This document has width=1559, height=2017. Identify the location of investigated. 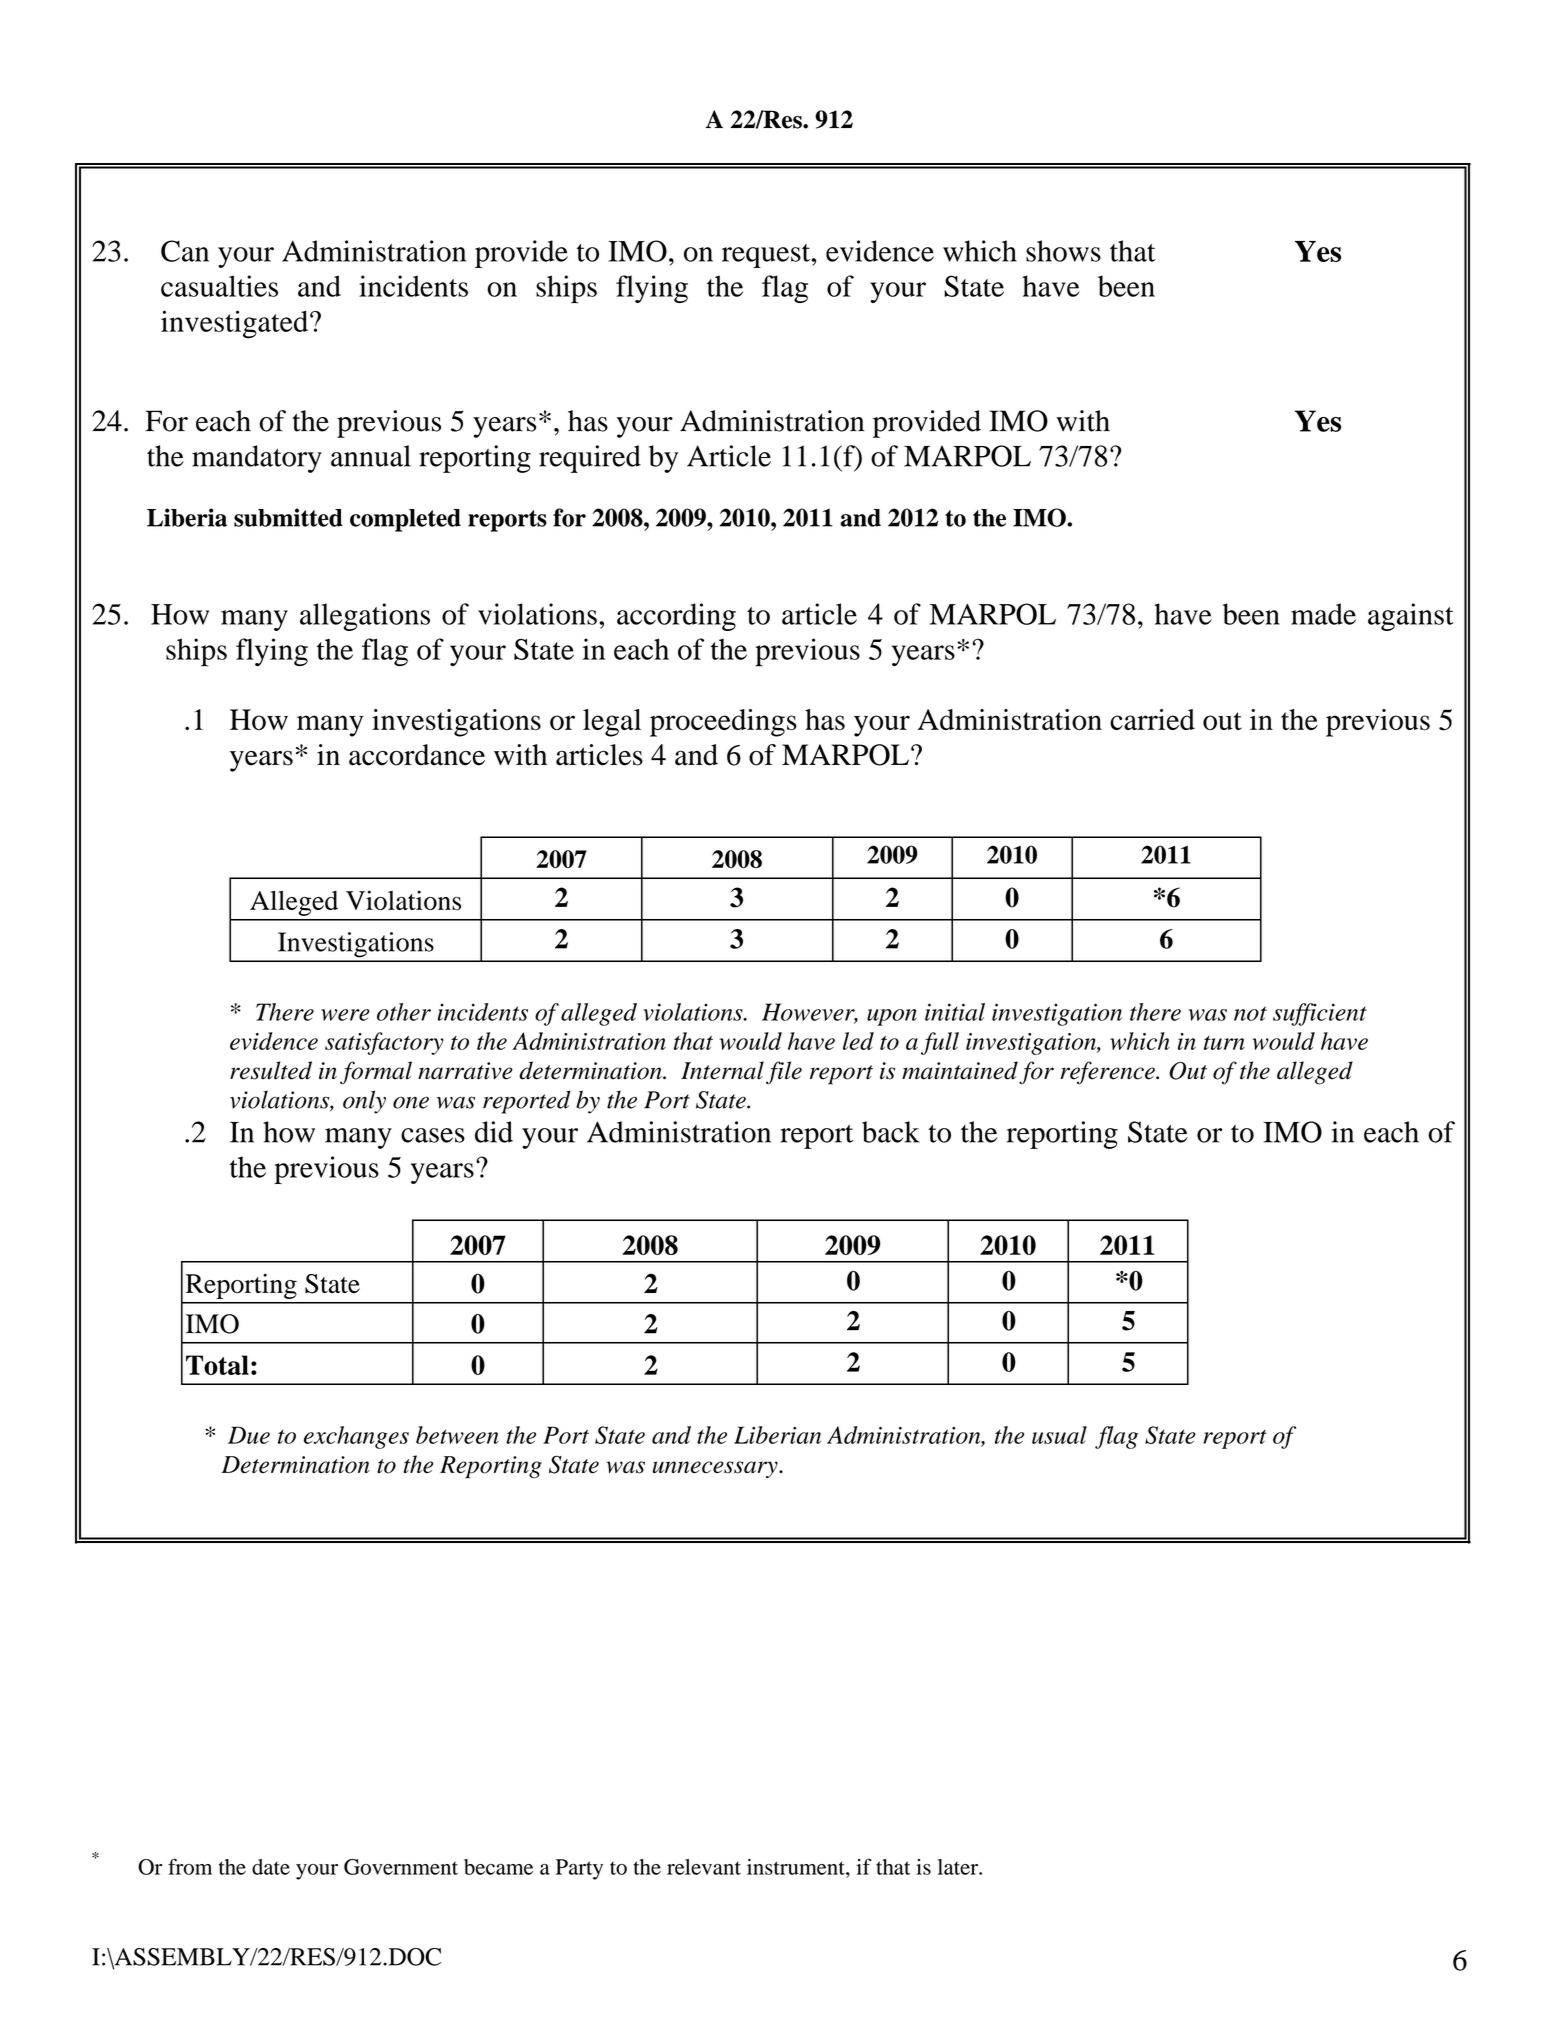
(236, 324).
